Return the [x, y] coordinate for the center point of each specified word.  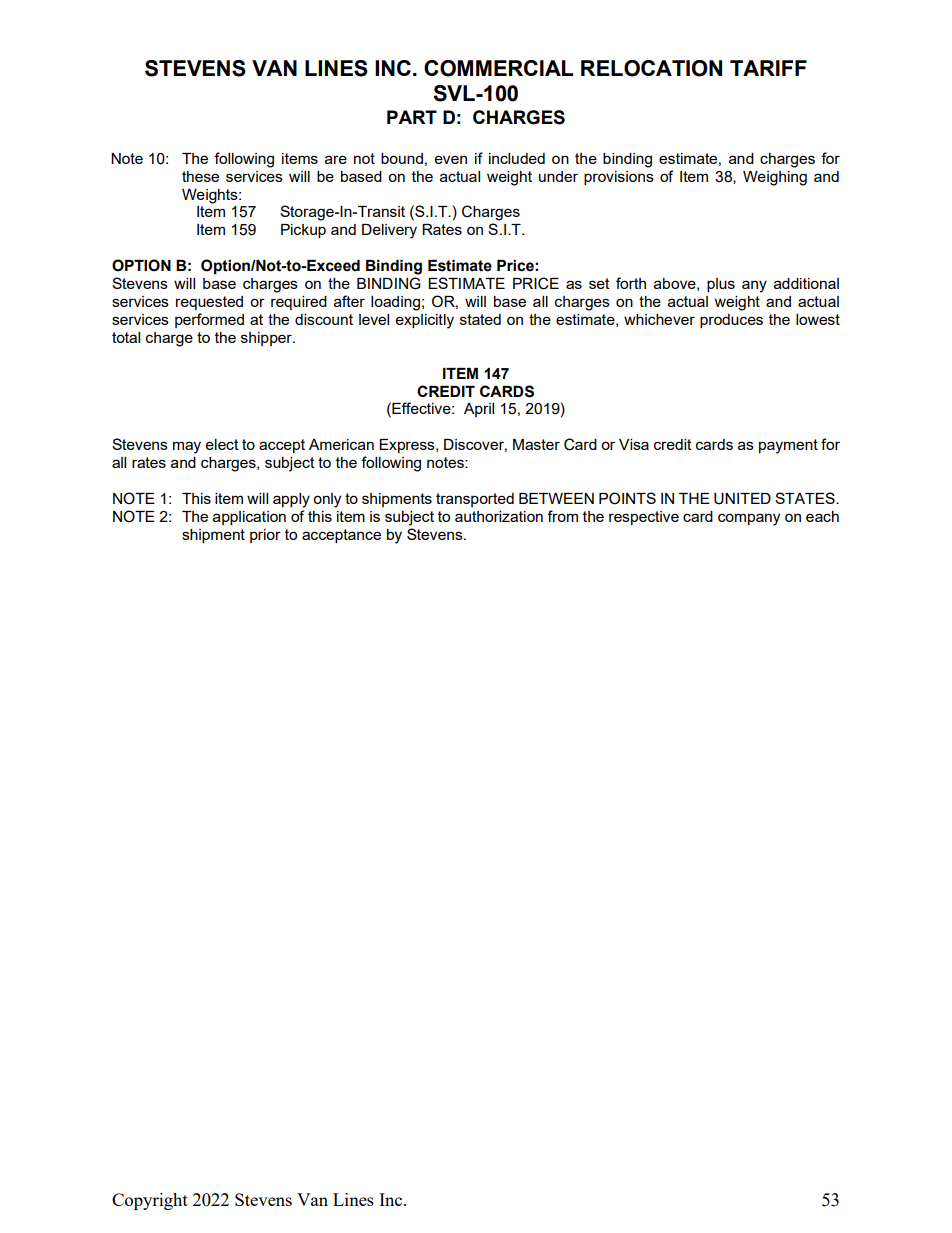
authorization [499, 516]
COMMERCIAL [498, 68]
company [749, 519]
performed [209, 320]
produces [731, 321]
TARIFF [768, 68]
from [562, 516]
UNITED [742, 499]
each [822, 516]
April [479, 410]
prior [265, 536]
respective [644, 518]
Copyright [150, 1201]
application [249, 518]
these [200, 176]
